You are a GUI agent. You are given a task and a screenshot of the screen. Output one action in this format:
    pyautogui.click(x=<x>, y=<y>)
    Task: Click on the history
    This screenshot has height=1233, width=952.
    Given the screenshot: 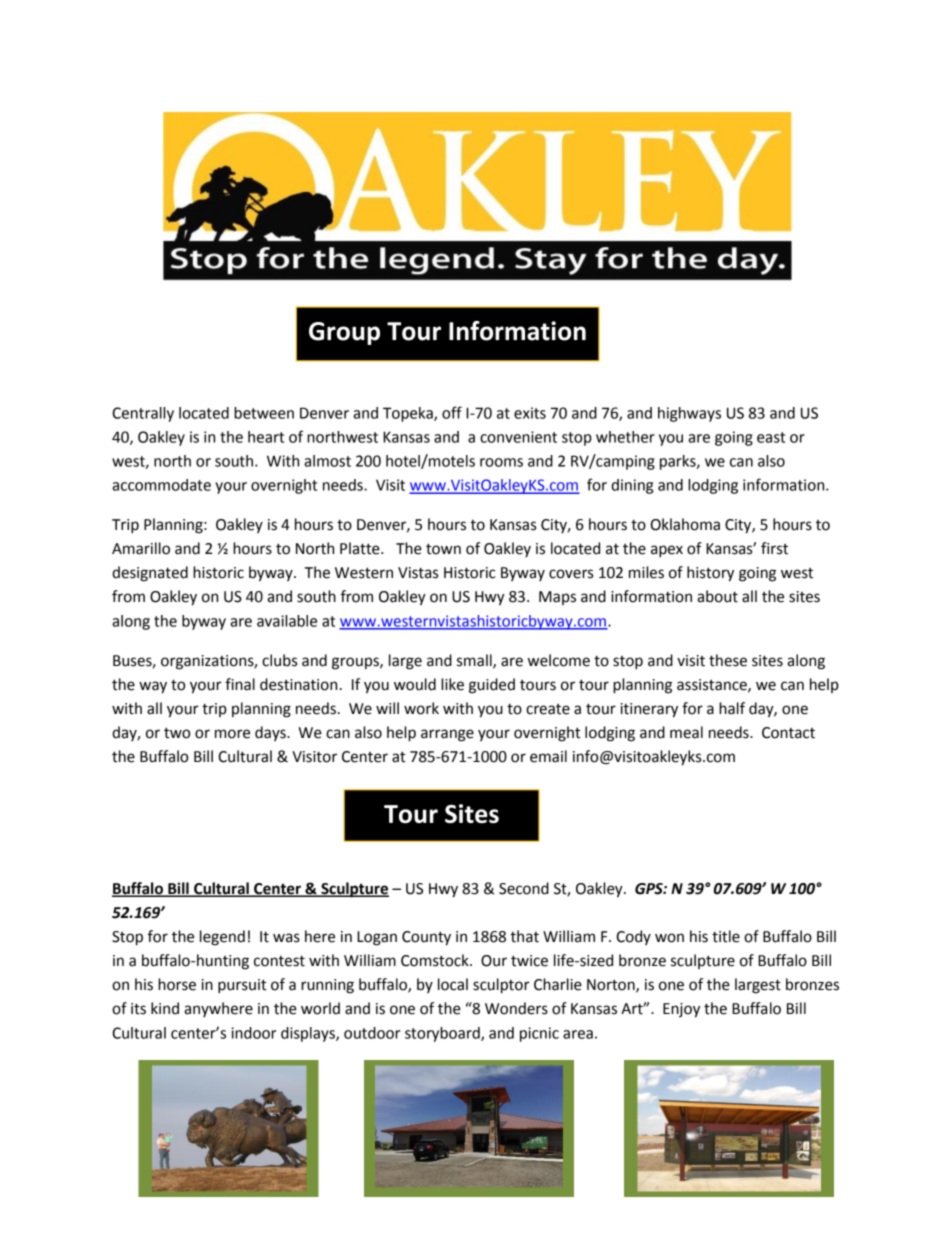 What is the action you would take?
    pyautogui.click(x=710, y=574)
